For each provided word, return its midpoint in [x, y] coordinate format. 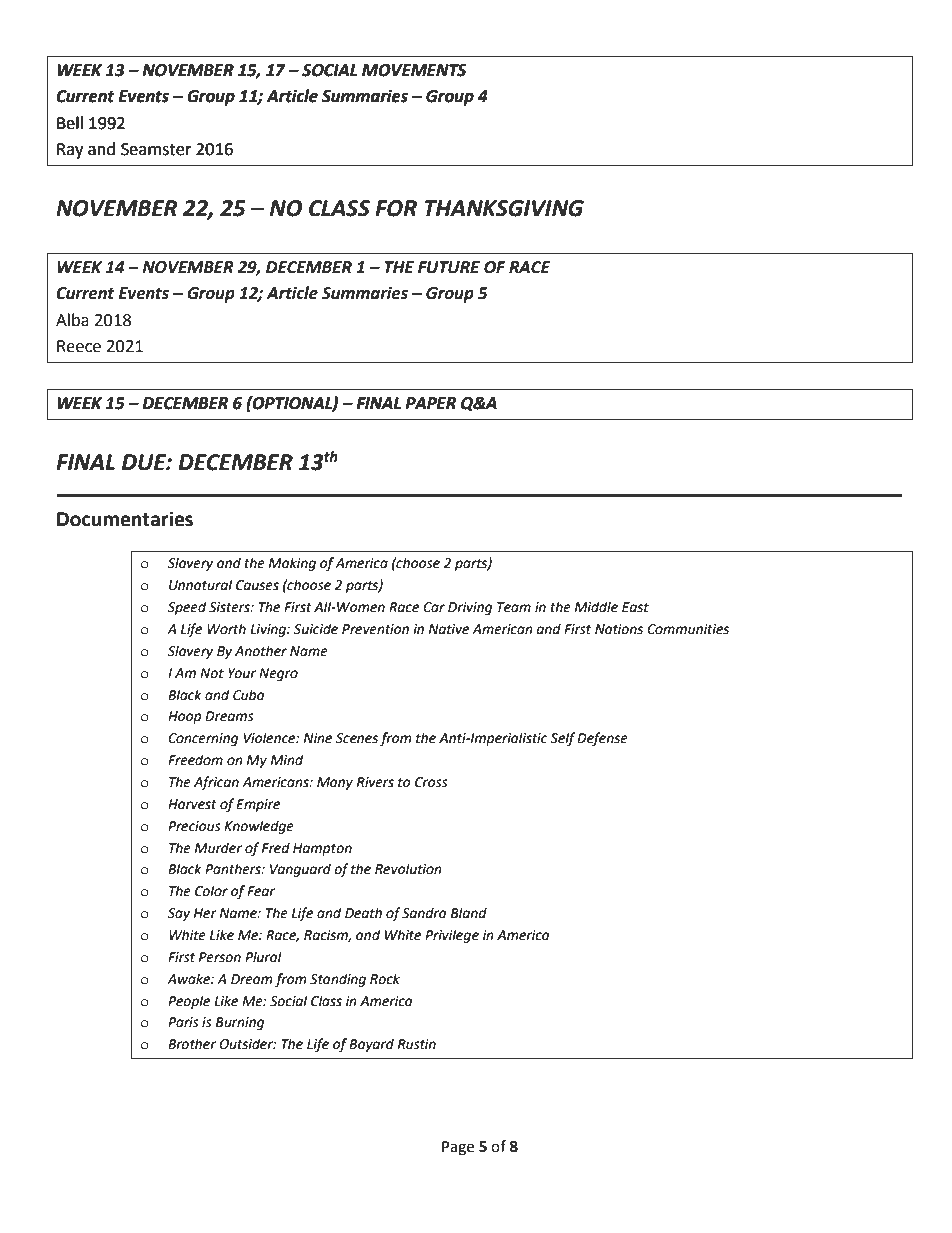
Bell [70, 123]
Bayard [371, 1045]
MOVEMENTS [414, 70]
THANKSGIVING [504, 208]
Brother [192, 1044]
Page [458, 1148]
